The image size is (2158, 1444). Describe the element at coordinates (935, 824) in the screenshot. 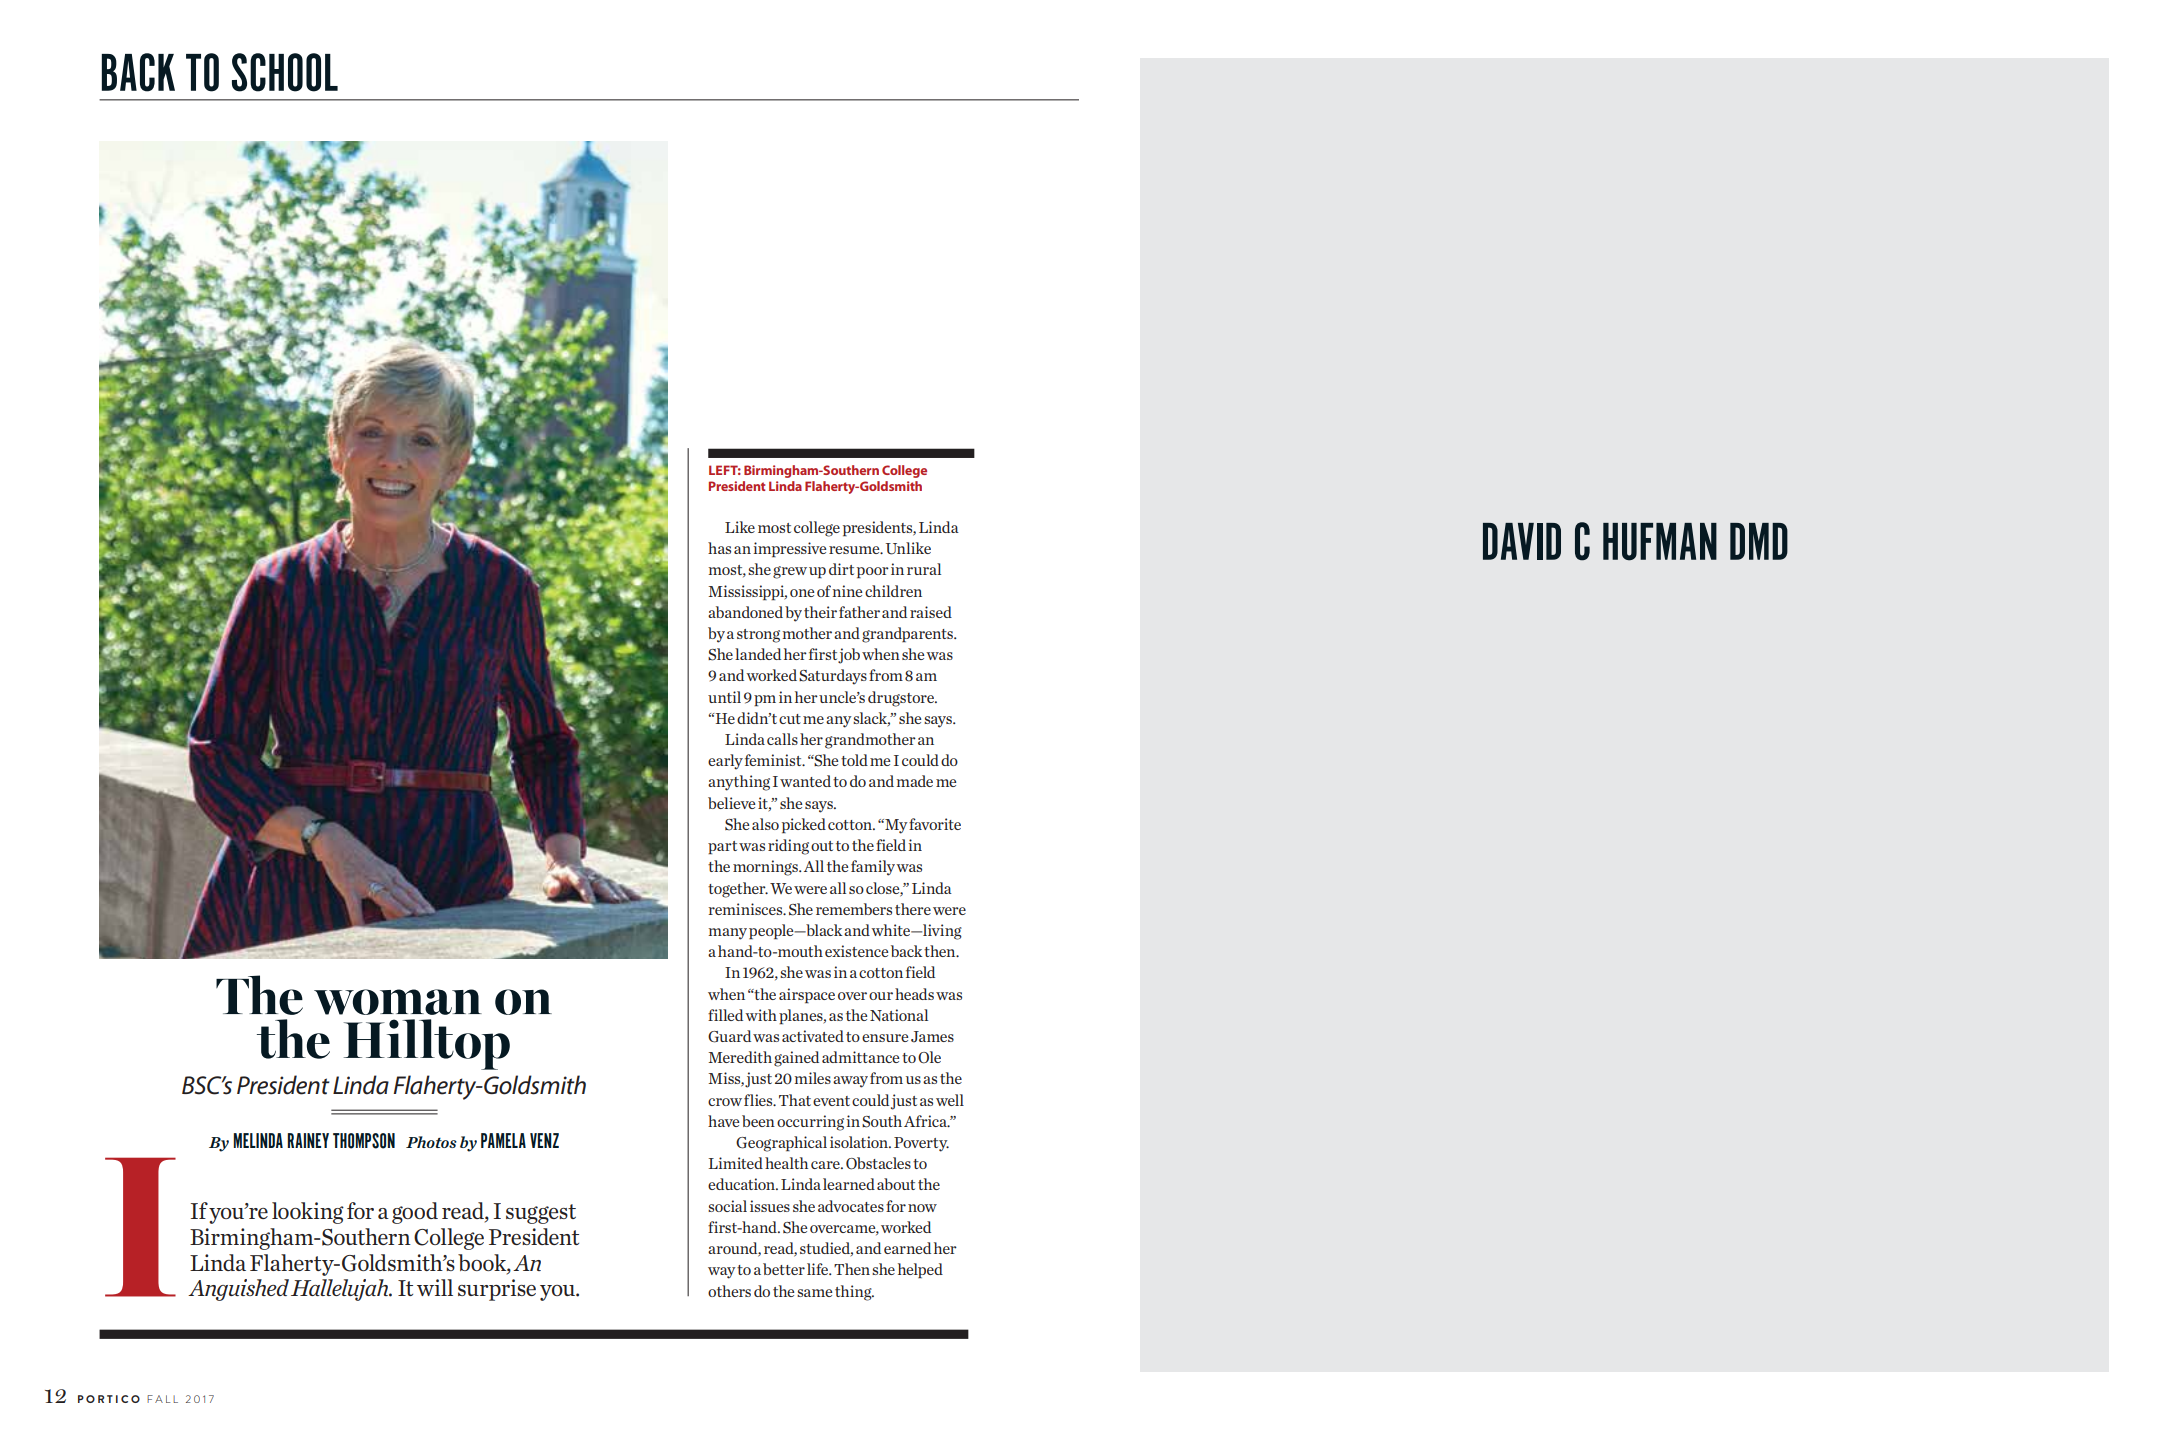

I see `favorite` at that location.
